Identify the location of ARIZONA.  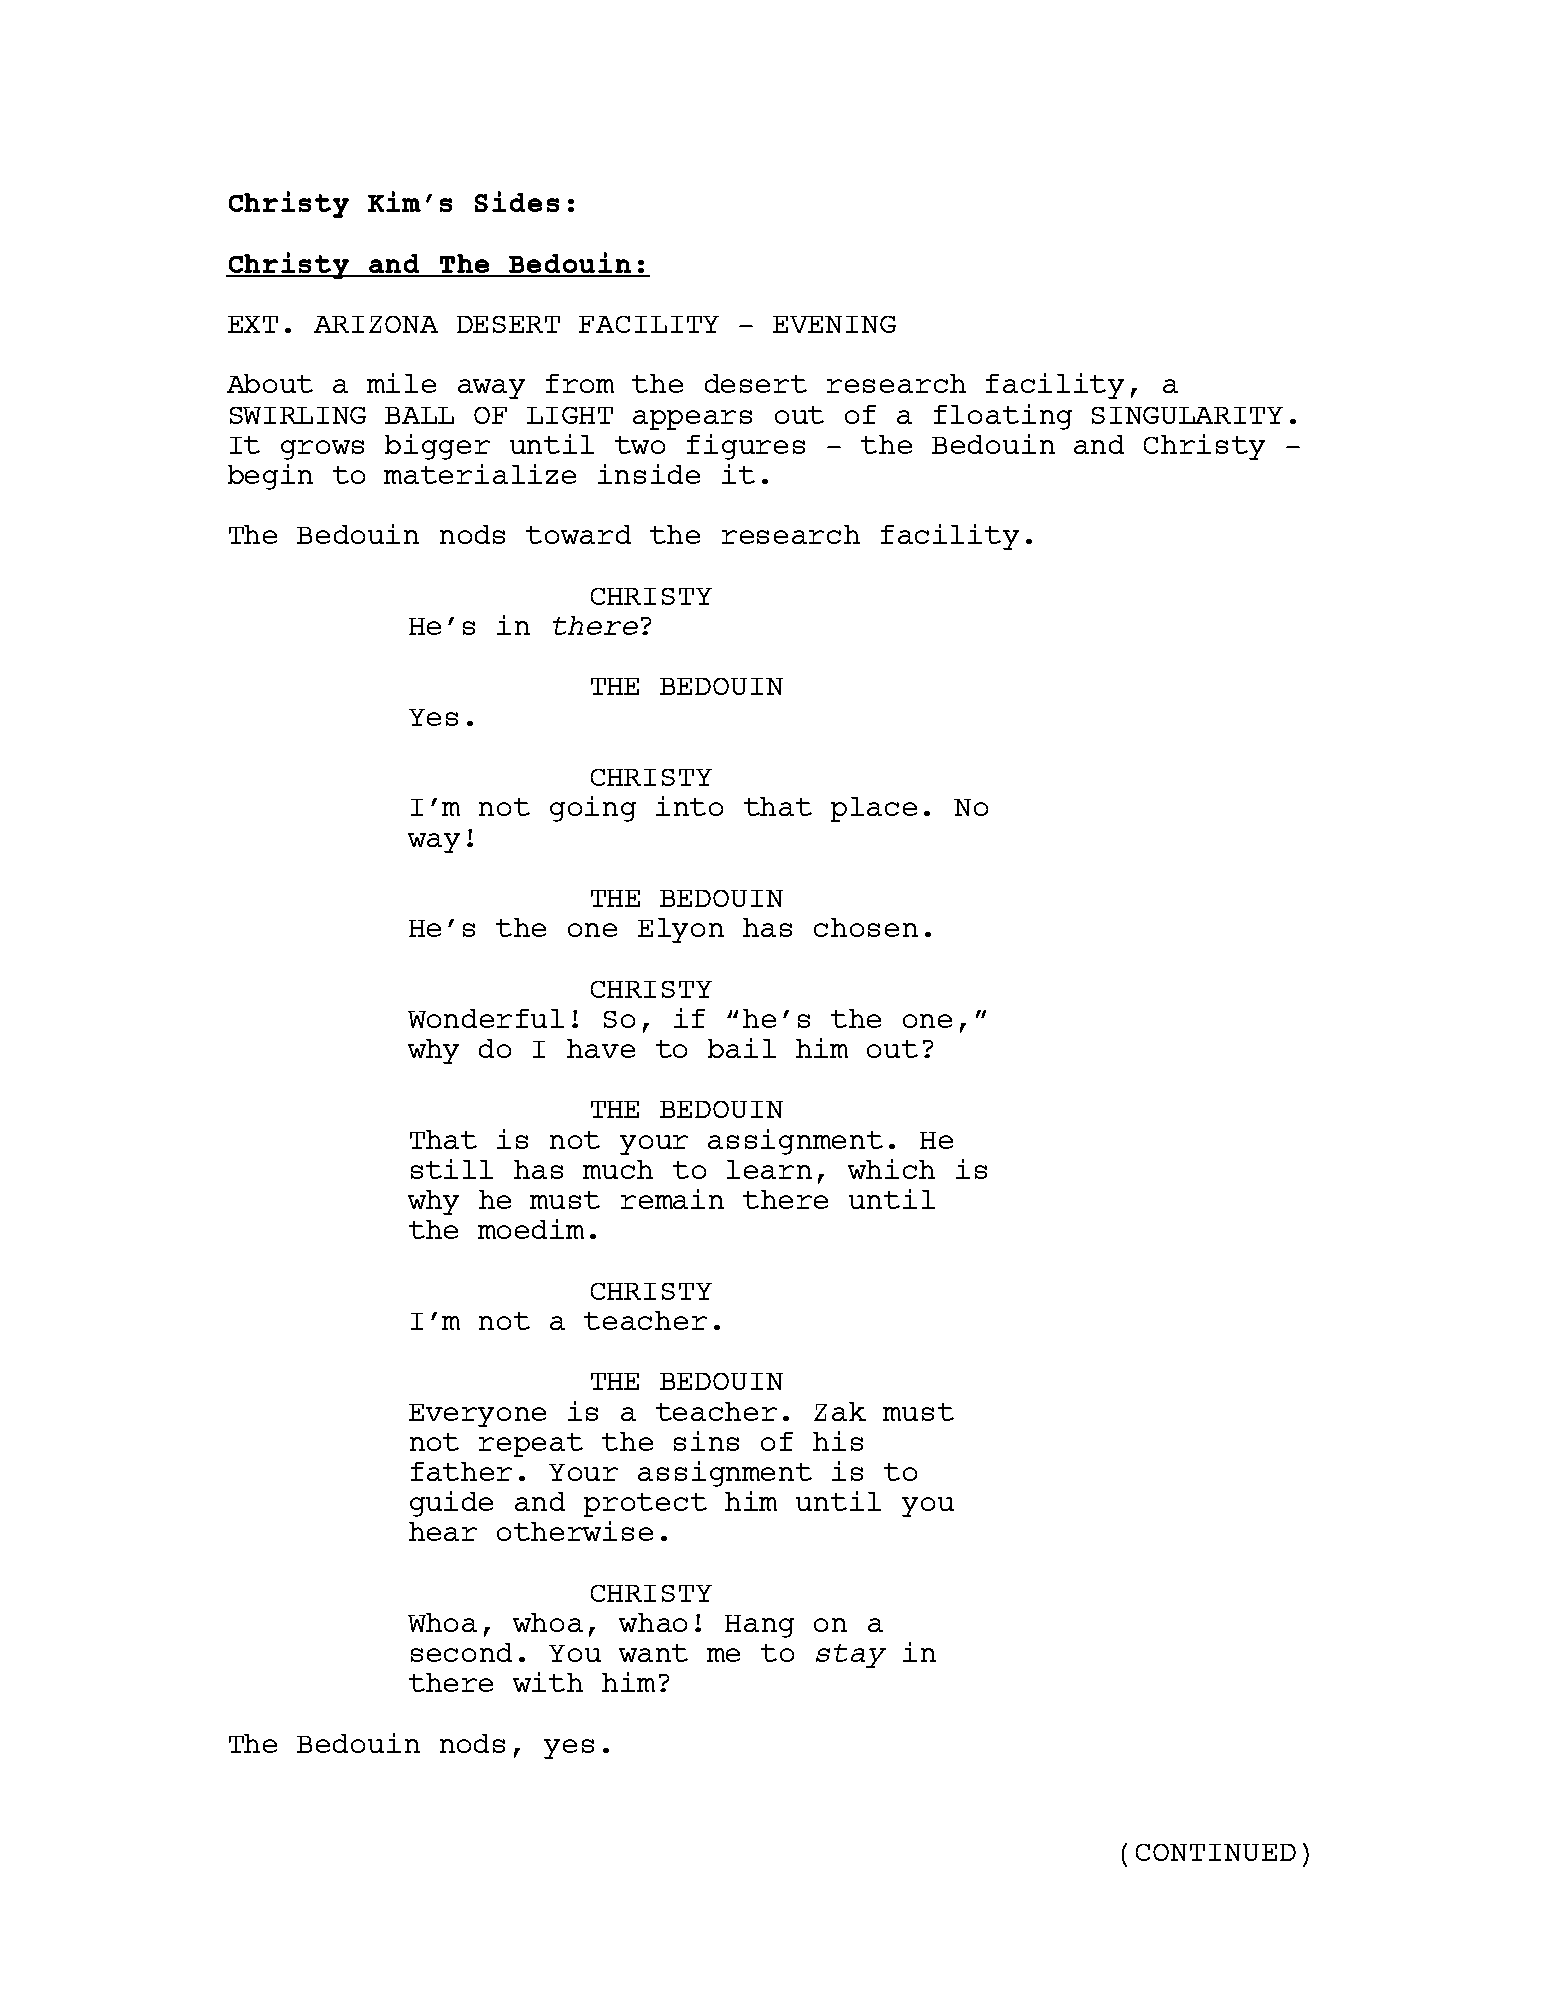
(376, 324).
